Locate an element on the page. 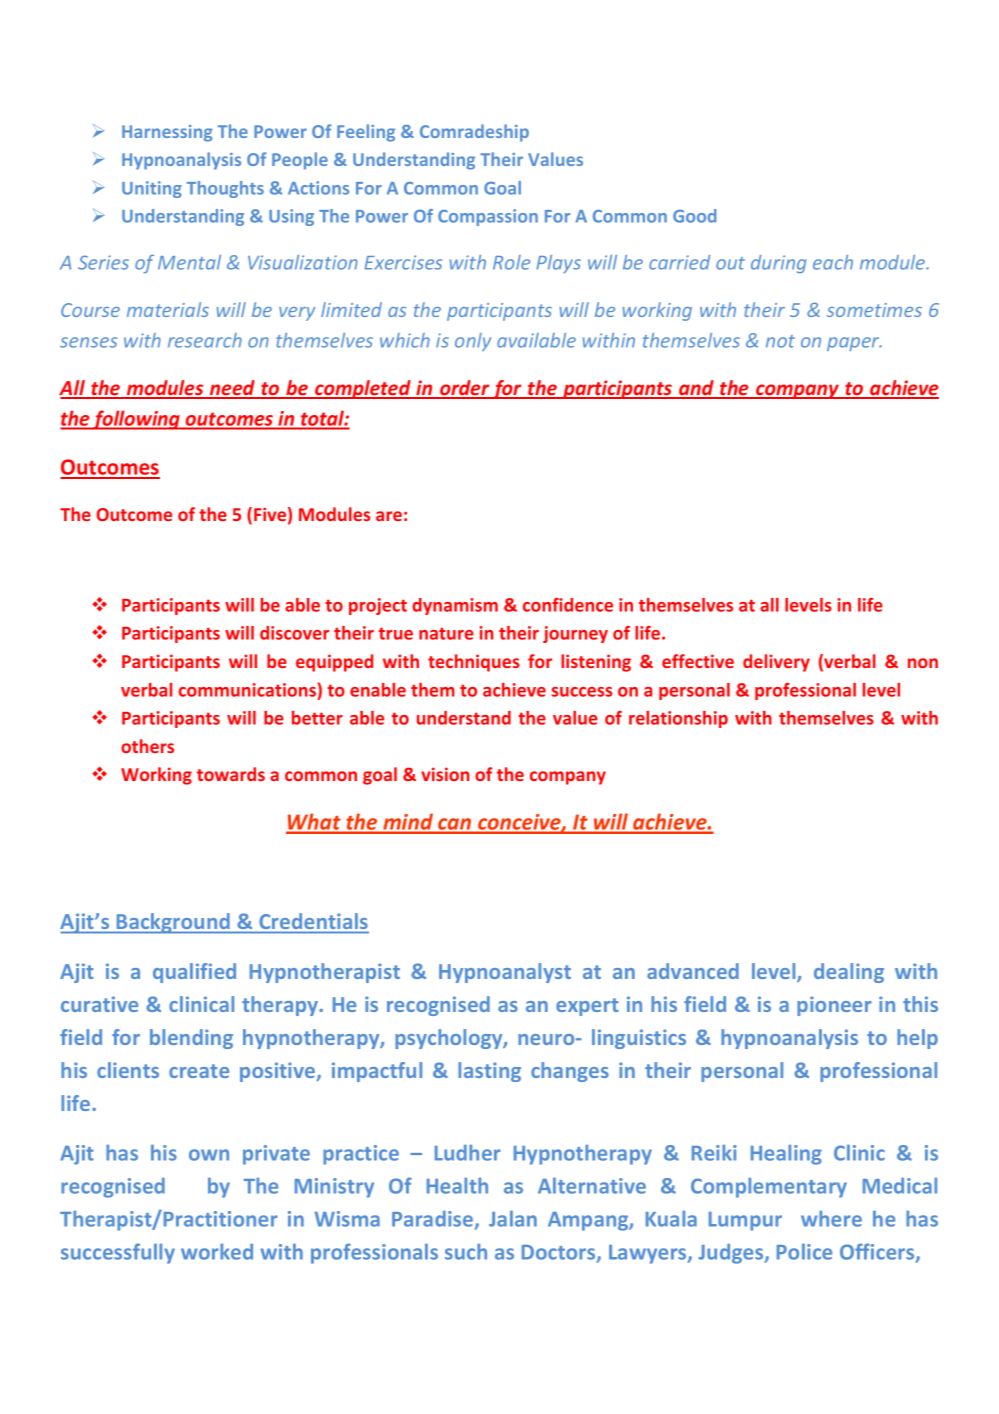  non is located at coordinates (923, 663).
